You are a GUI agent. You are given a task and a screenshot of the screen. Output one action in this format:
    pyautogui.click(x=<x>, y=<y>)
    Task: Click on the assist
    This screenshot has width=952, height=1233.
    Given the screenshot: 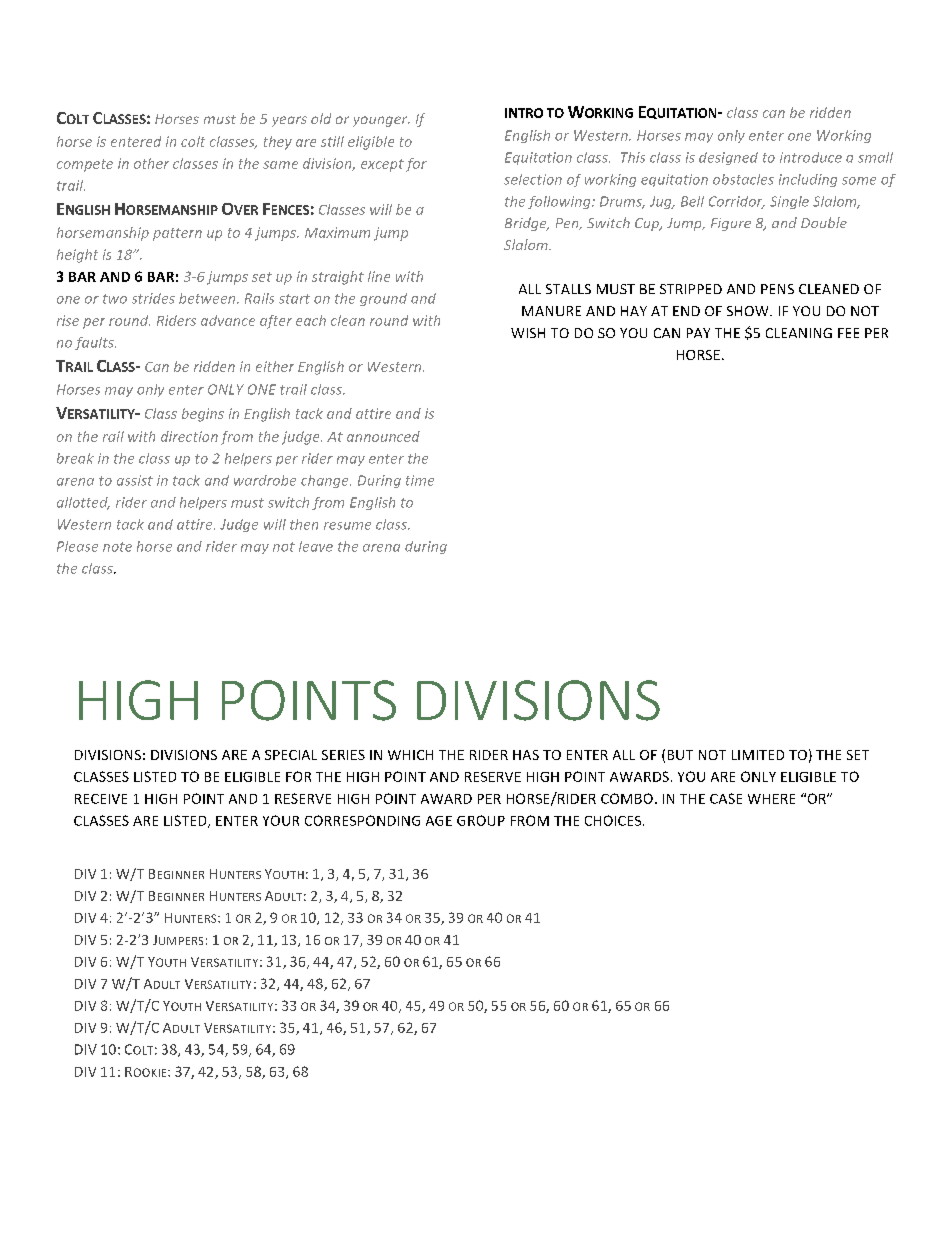 What is the action you would take?
    pyautogui.click(x=135, y=480)
